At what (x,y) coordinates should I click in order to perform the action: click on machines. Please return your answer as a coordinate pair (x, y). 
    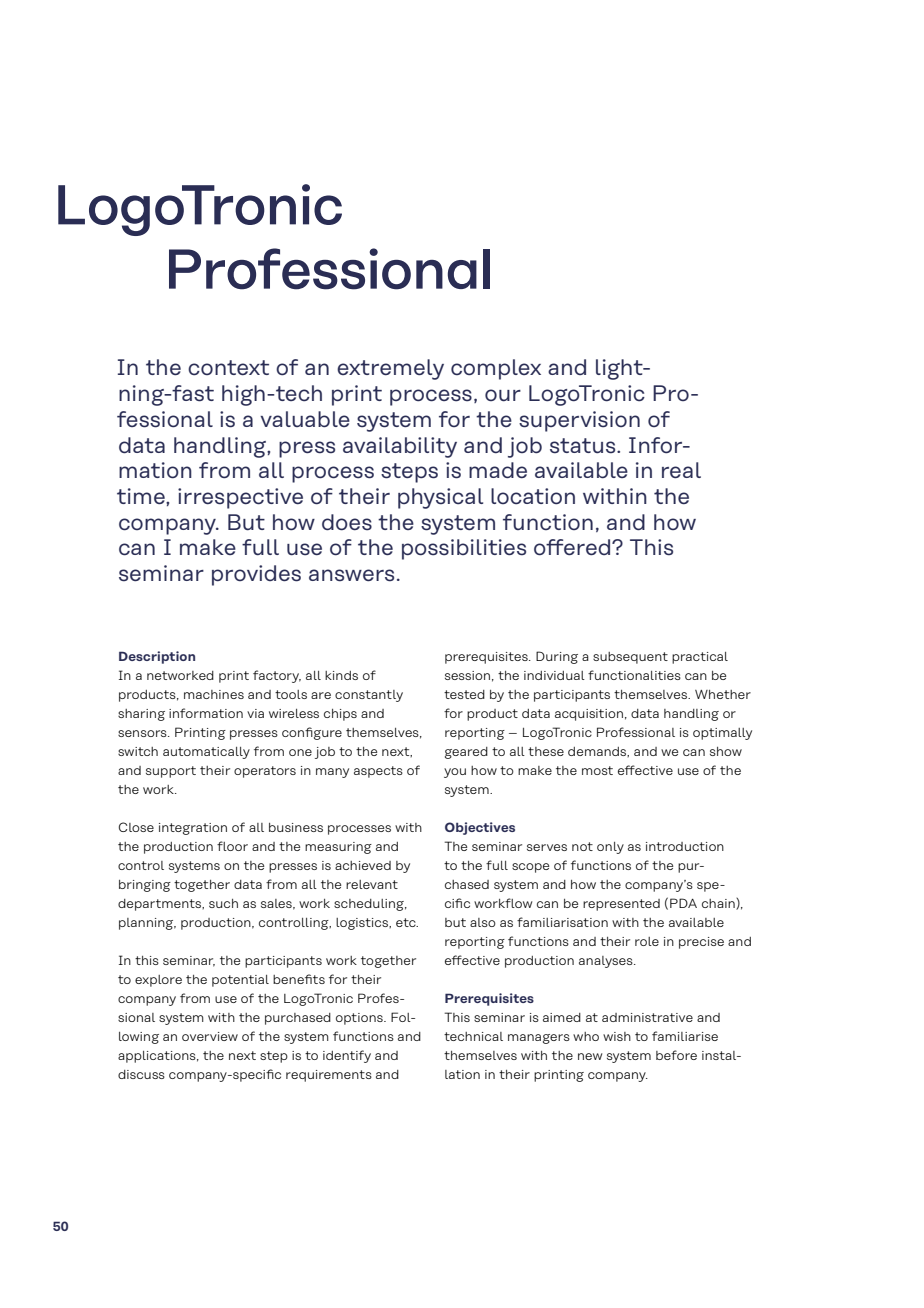
    Looking at the image, I should click on (214, 694).
